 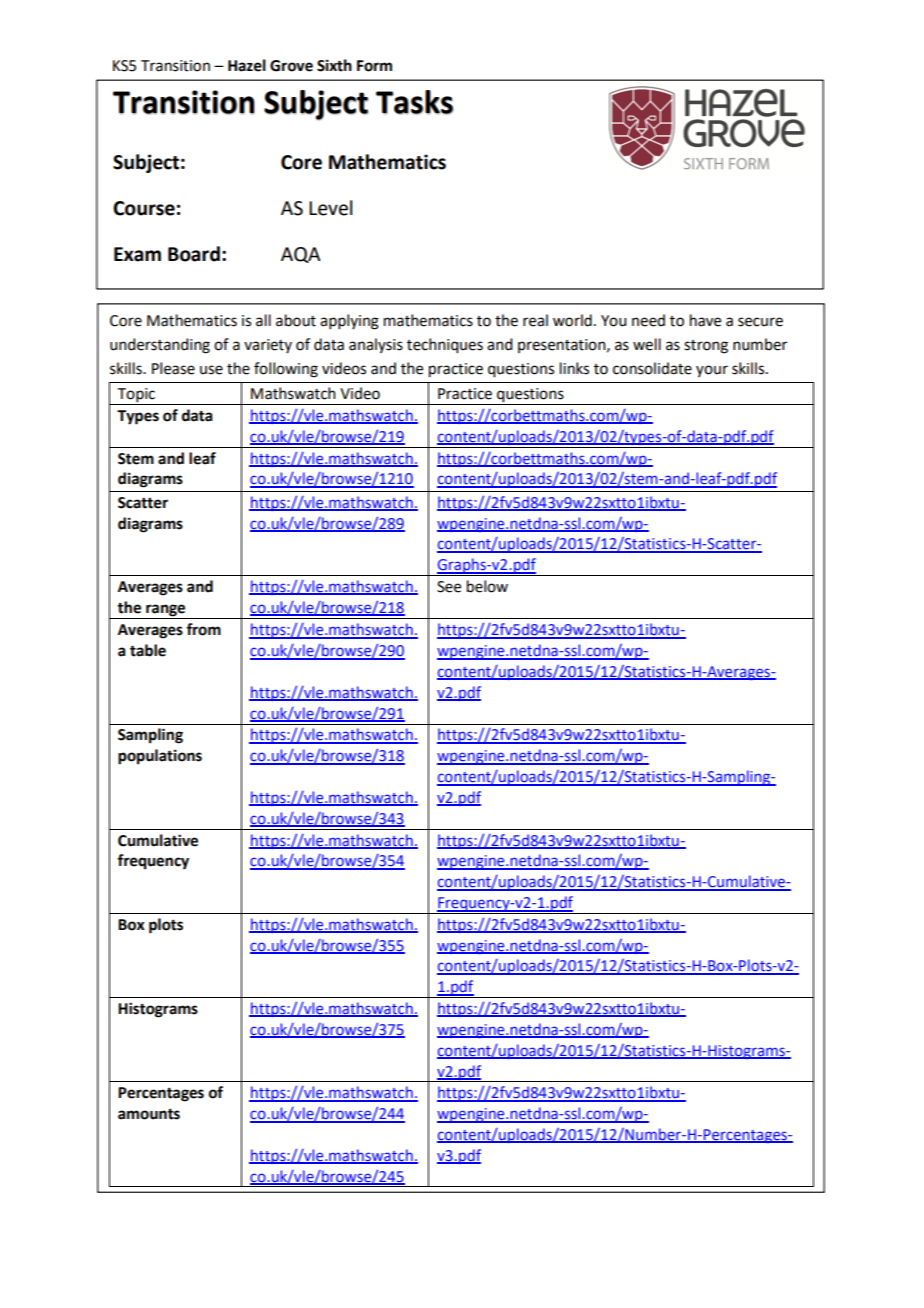 I want to click on See, so click(x=449, y=587).
